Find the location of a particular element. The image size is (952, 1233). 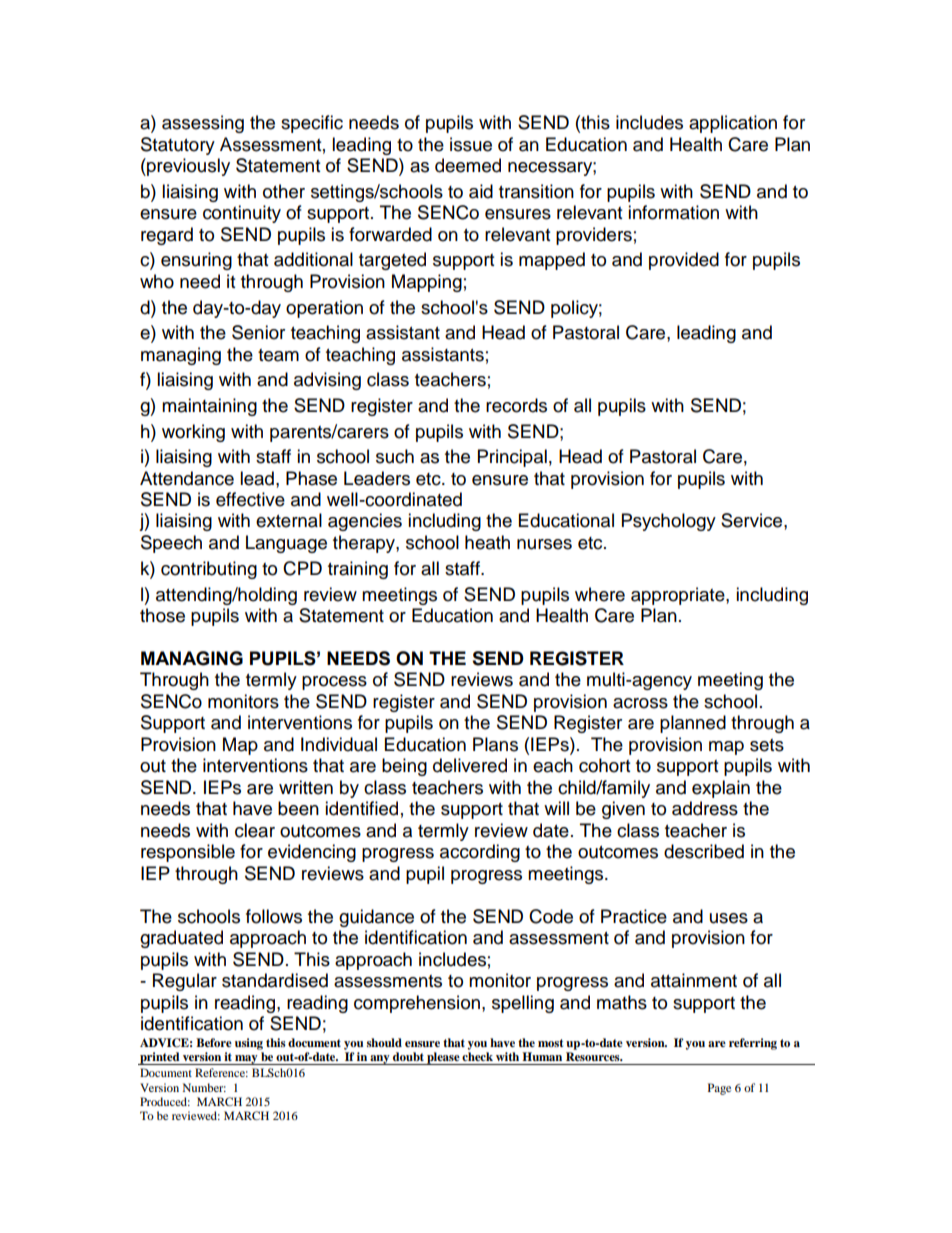

clear is located at coordinates (255, 830).
